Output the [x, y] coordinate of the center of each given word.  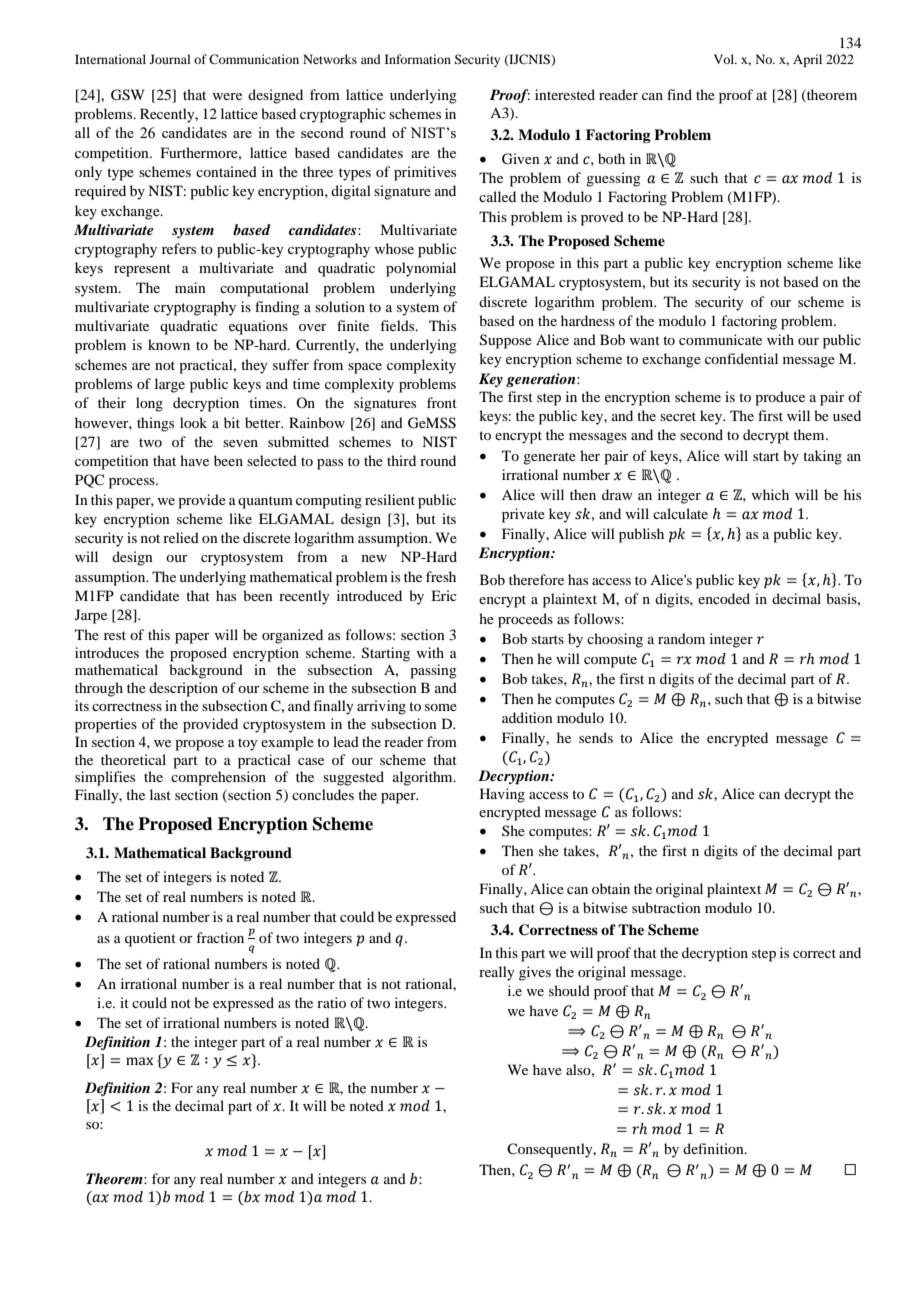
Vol [725, 59]
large [170, 385]
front [442, 402]
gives [535, 973]
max [140, 1061]
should [569, 990]
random [681, 638]
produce [780, 398]
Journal [170, 59]
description [183, 689]
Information [418, 59]
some [441, 707]
